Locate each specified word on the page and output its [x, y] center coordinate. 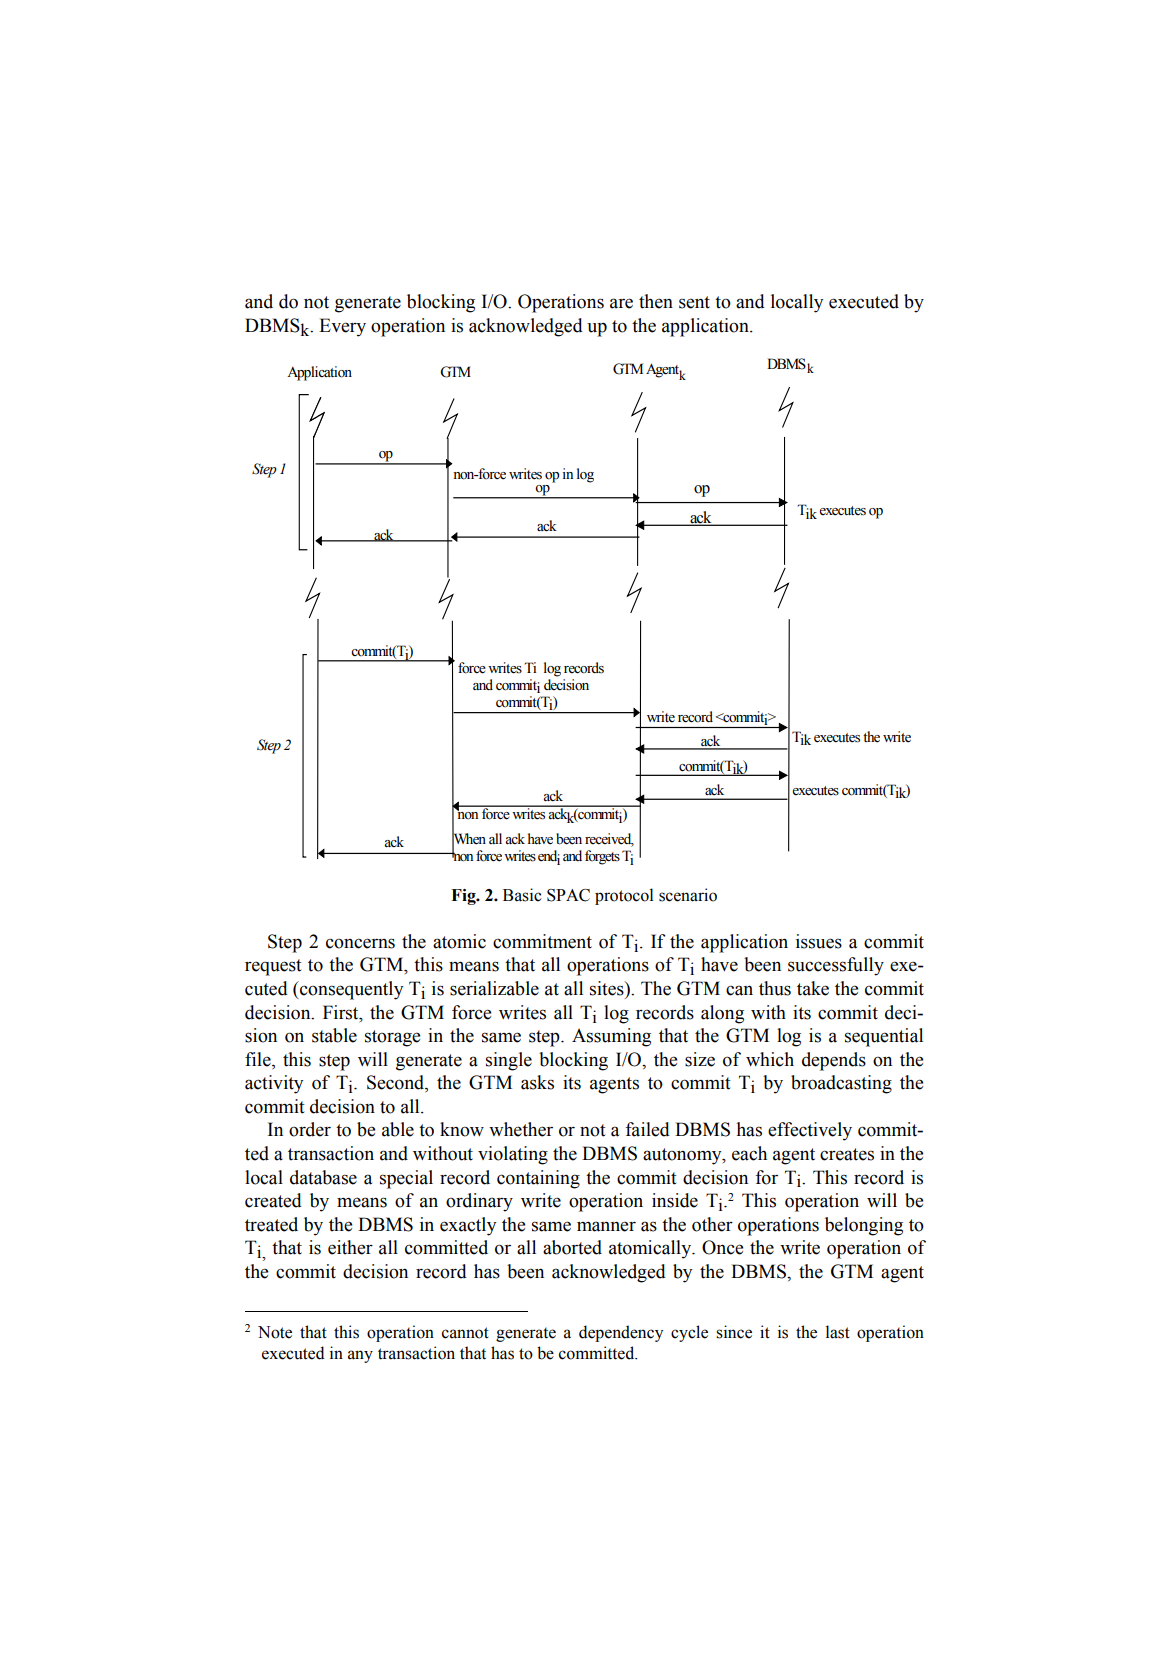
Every [342, 327]
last [838, 1332]
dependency [621, 1333]
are [621, 303]
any [360, 1356]
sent [694, 302]
